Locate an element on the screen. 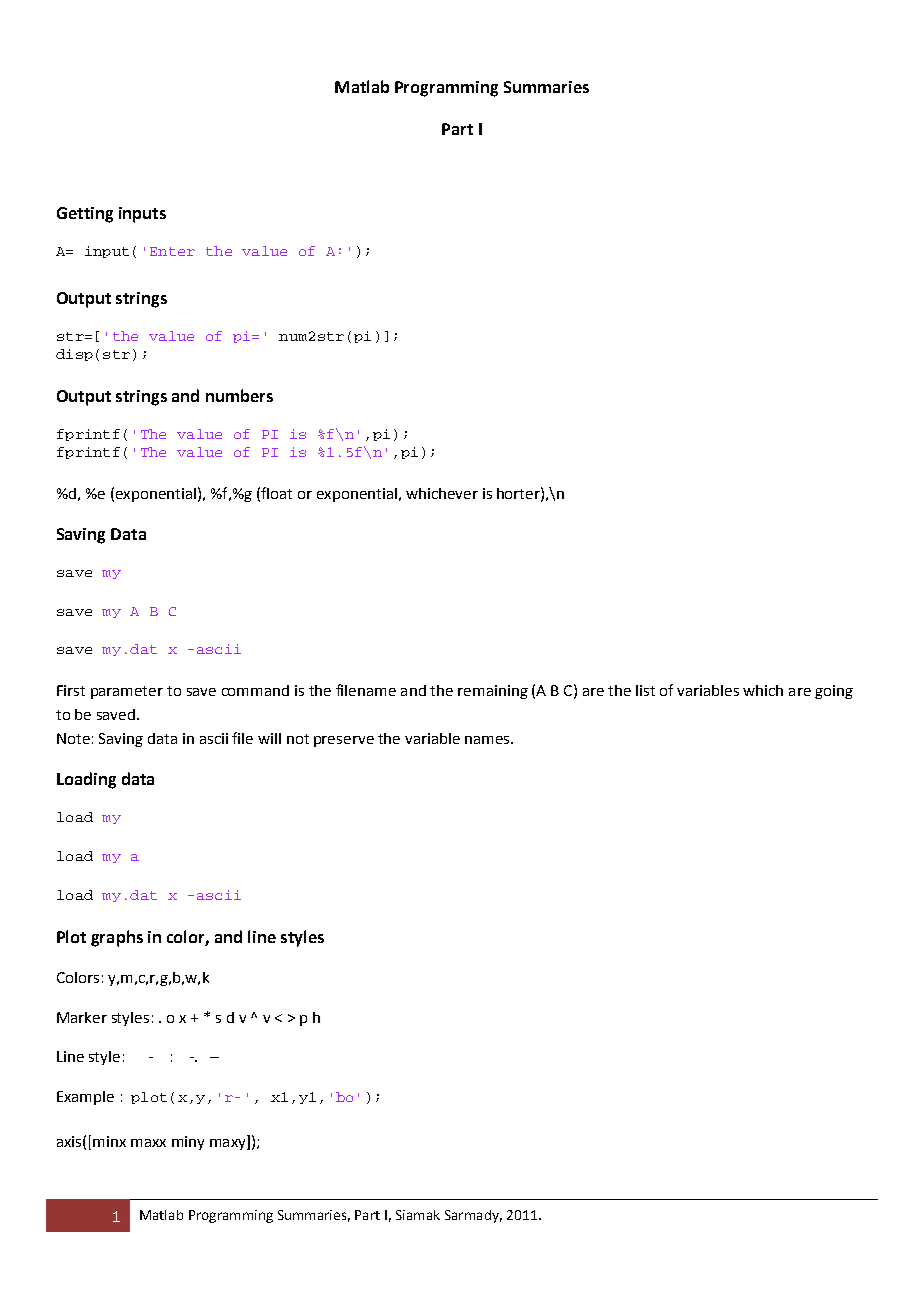 Image resolution: width=924 pixels, height=1308 pixels. Example is located at coordinates (85, 1098).
